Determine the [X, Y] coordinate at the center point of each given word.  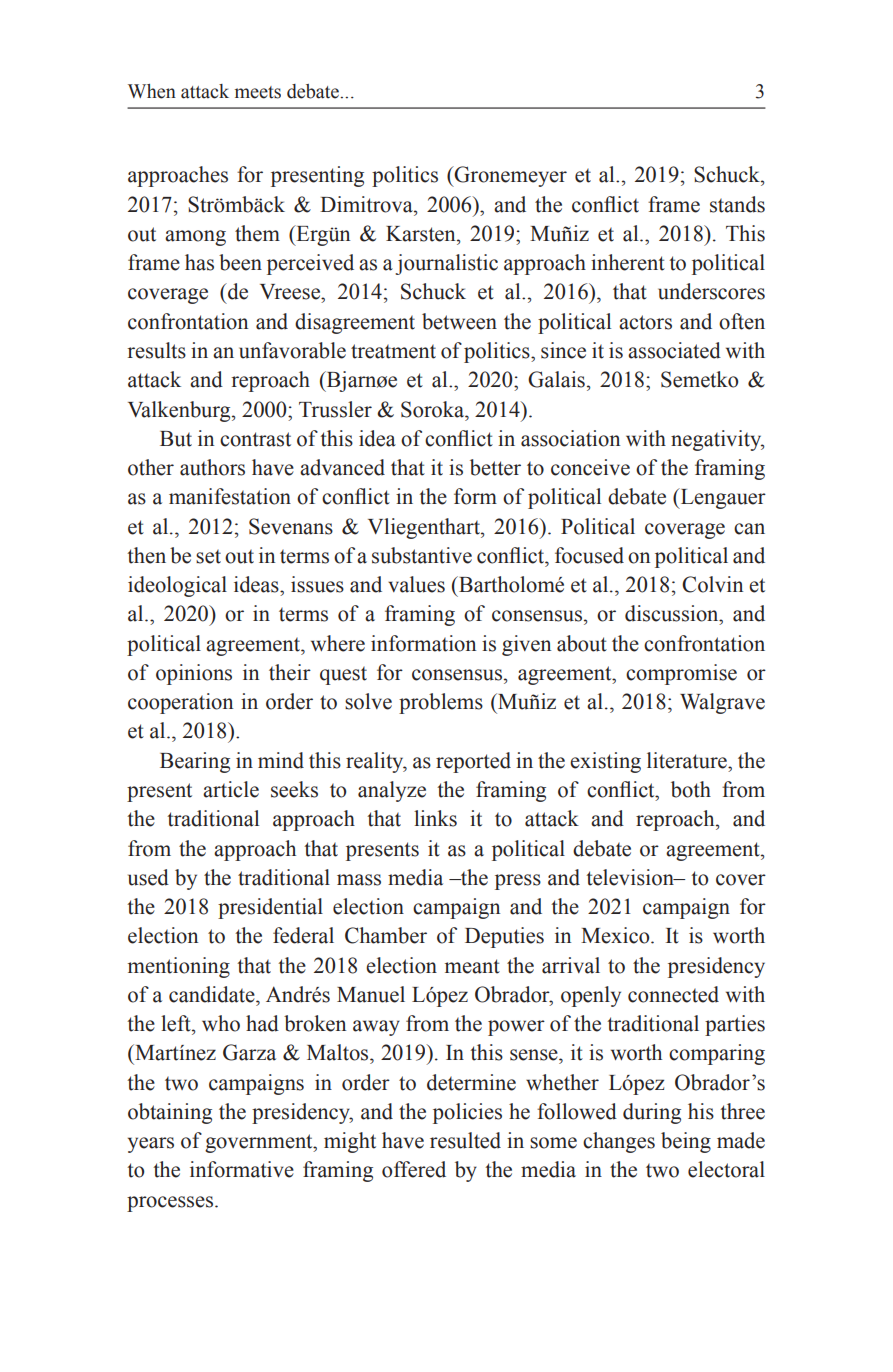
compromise [681, 674]
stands [737, 204]
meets [258, 92]
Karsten [422, 234]
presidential [270, 908]
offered [414, 1169]
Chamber [386, 935]
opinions [194, 674]
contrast [255, 439]
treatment [393, 351]
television [631, 877]
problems [441, 703]
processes [170, 1204]
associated [674, 350]
